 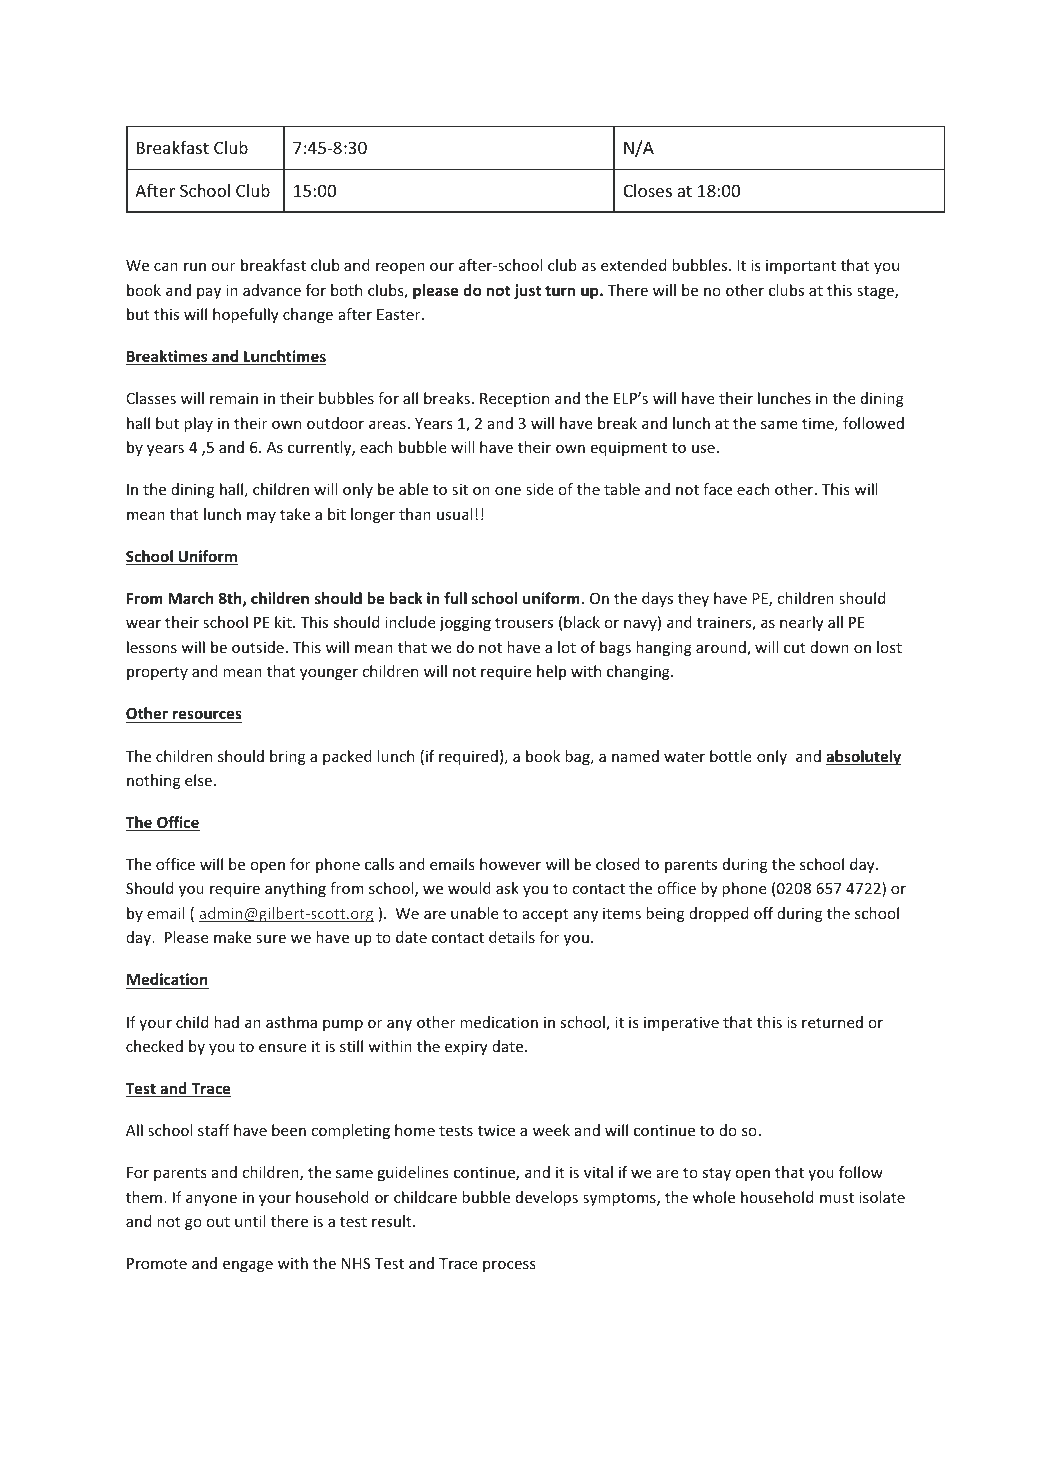 I want to click on help, so click(x=551, y=672).
